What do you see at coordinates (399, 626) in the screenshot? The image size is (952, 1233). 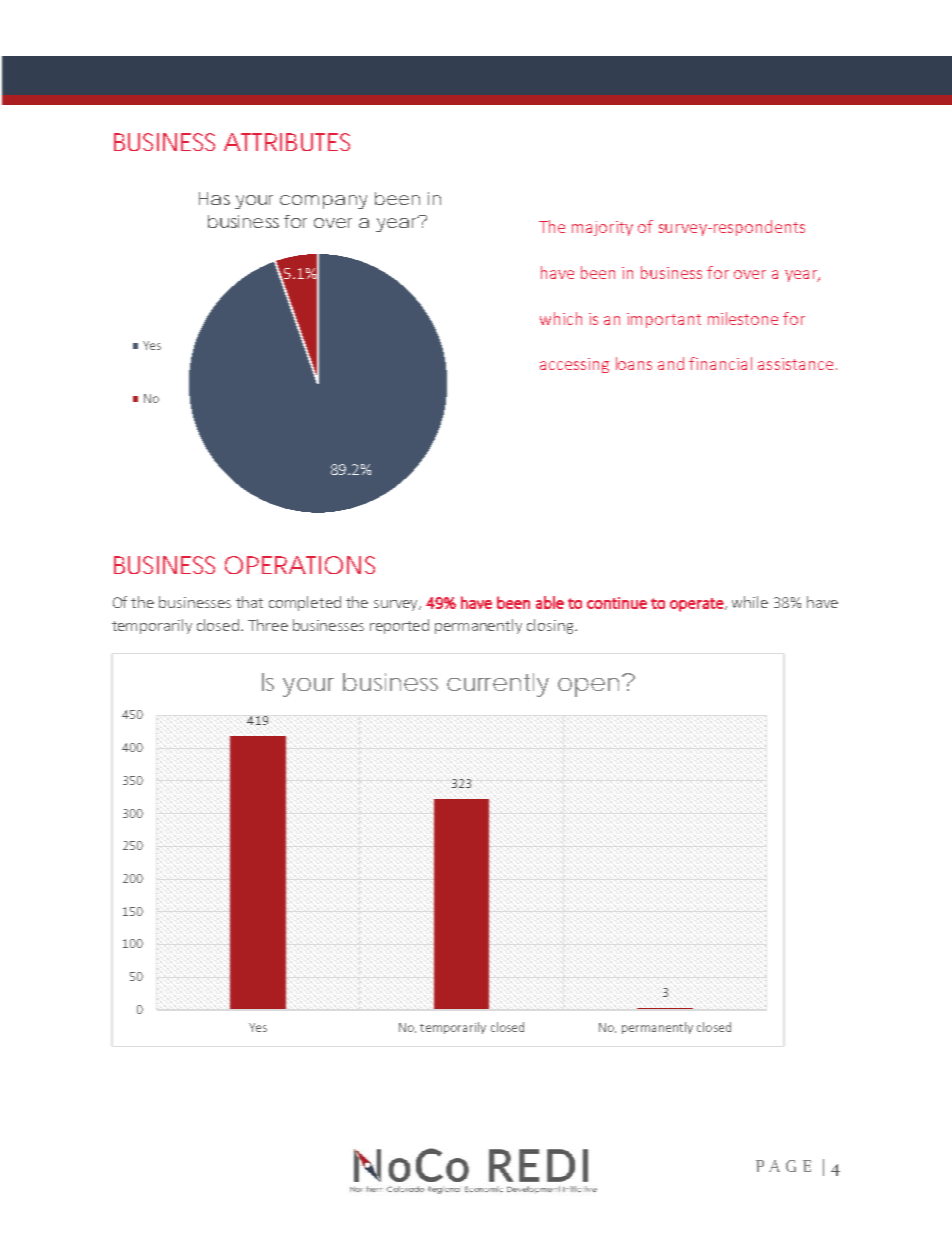 I see `reported` at bounding box center [399, 626].
